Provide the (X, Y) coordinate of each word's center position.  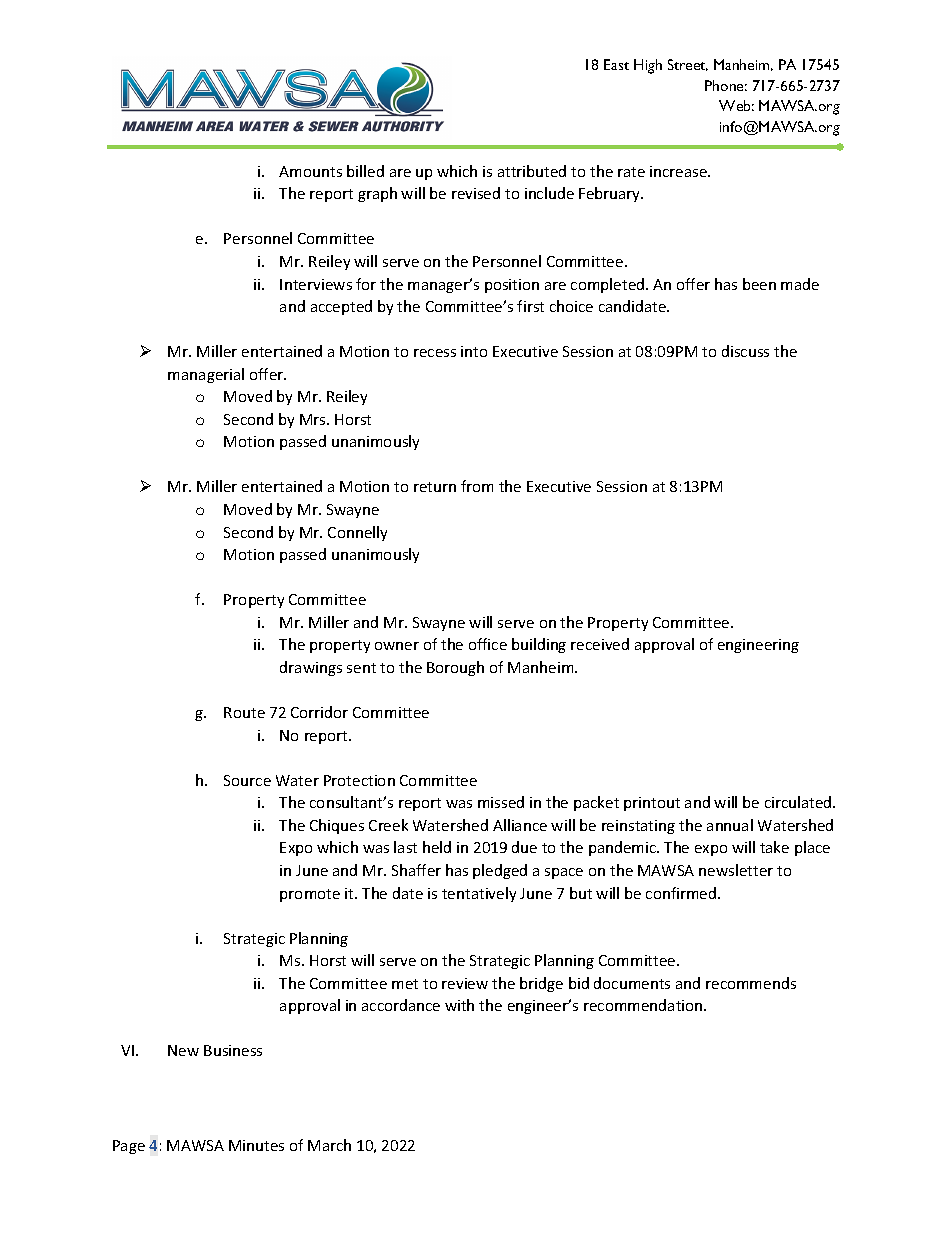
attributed (532, 171)
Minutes (256, 1145)
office (488, 644)
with (459, 1005)
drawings (311, 668)
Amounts (310, 171)
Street (688, 65)
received (600, 644)
